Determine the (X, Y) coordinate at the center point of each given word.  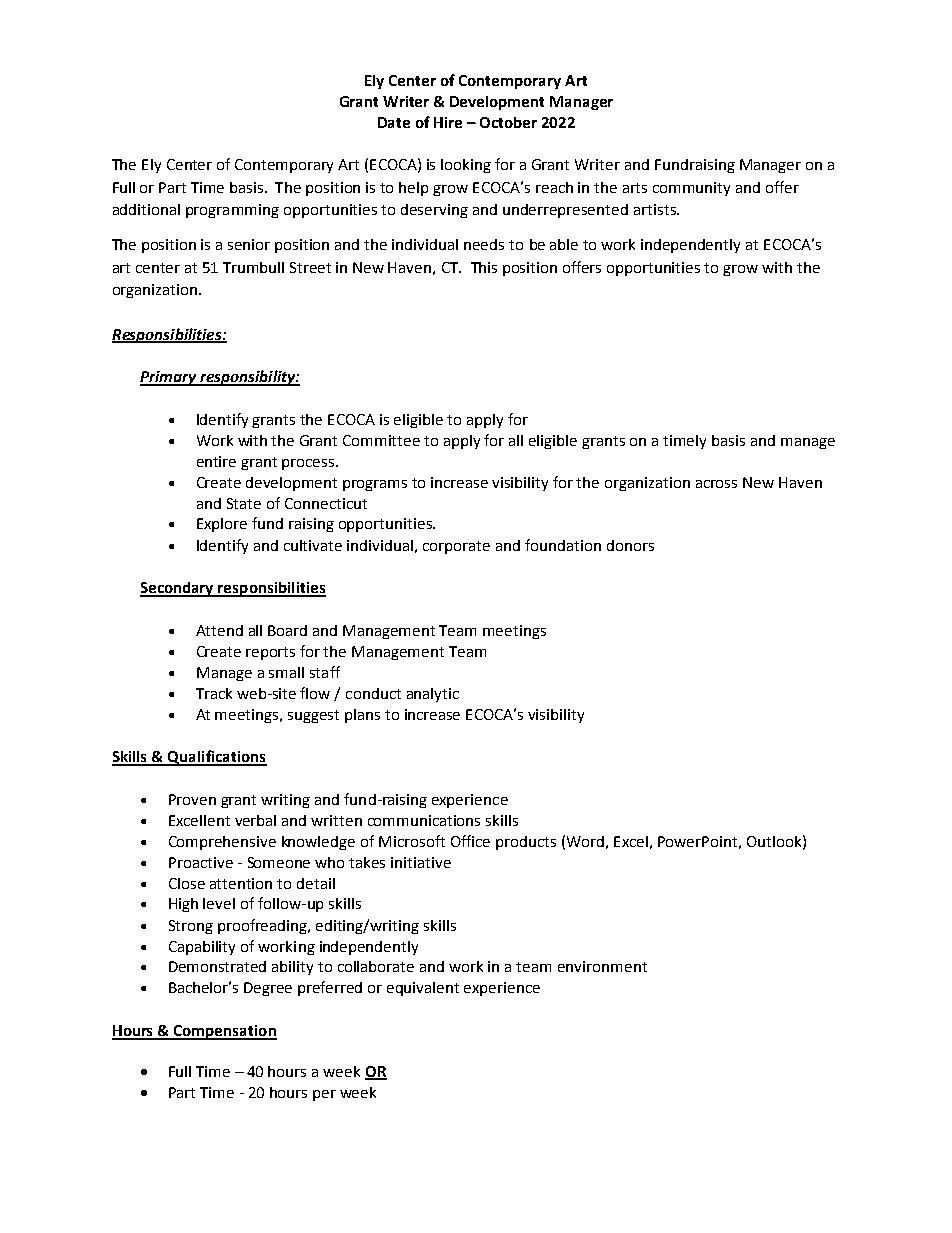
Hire (448, 122)
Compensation (224, 1032)
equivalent (423, 989)
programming (232, 211)
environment (602, 966)
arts (635, 188)
